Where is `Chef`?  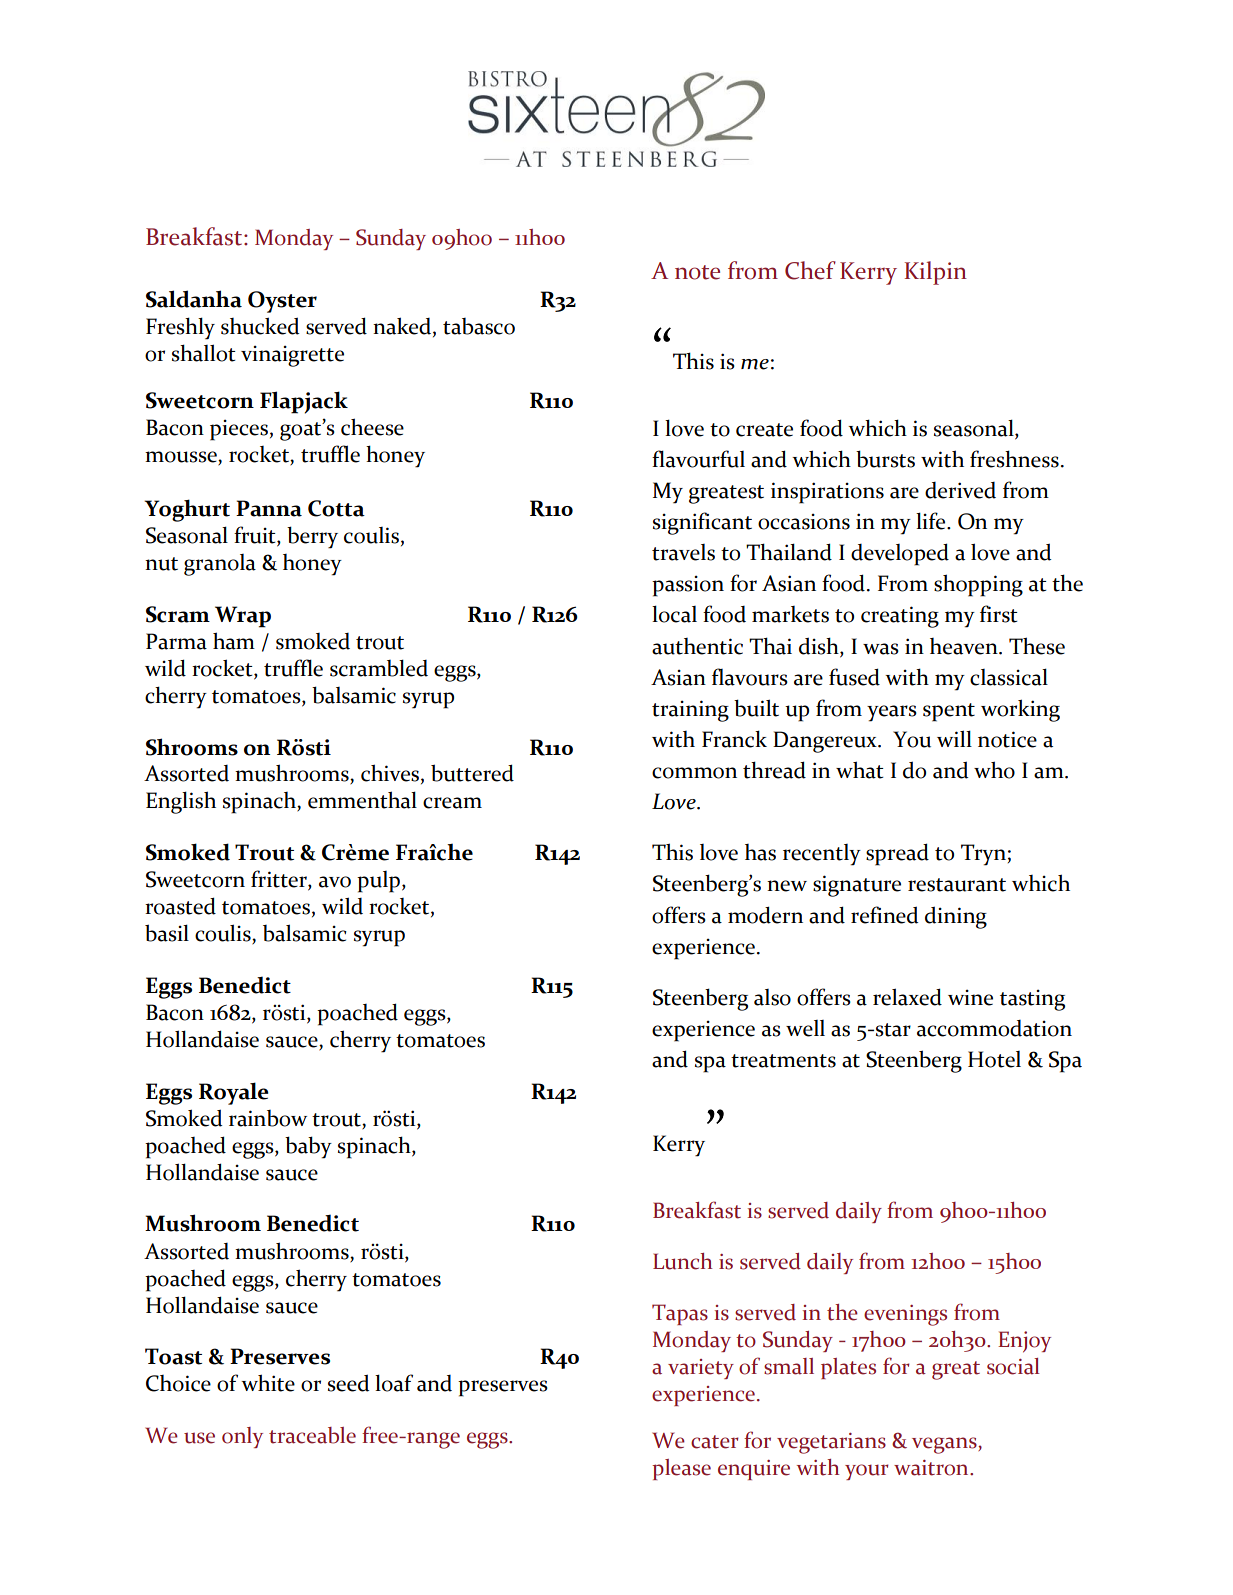
Chef is located at coordinates (810, 270).
